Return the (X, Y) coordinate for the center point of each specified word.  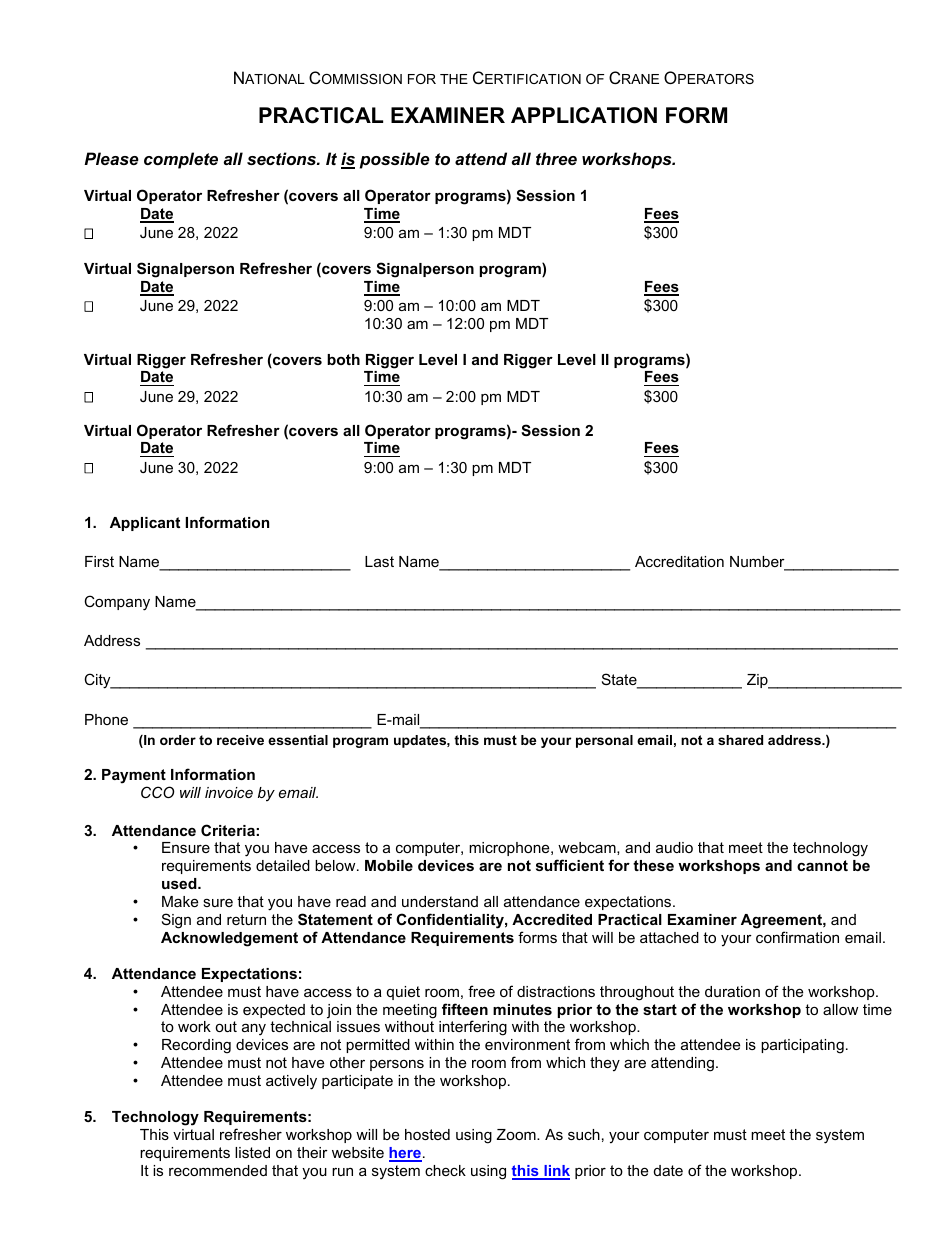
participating (802, 1046)
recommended (218, 1170)
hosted (427, 1134)
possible (395, 160)
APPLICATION (584, 115)
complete (181, 160)
